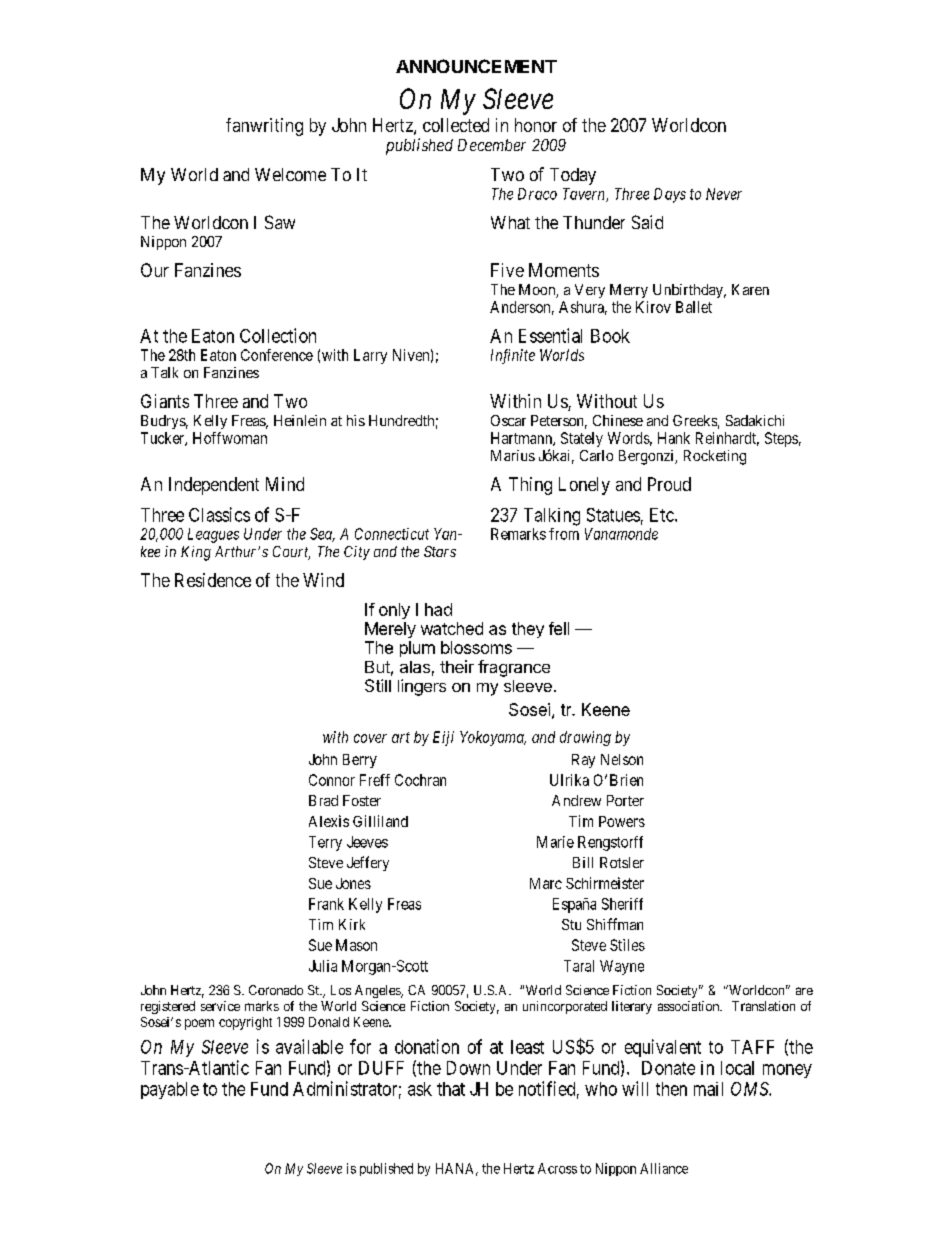 This screenshot has width=952, height=1233. What do you see at coordinates (213, 580) in the screenshot?
I see `Residence` at bounding box center [213, 580].
